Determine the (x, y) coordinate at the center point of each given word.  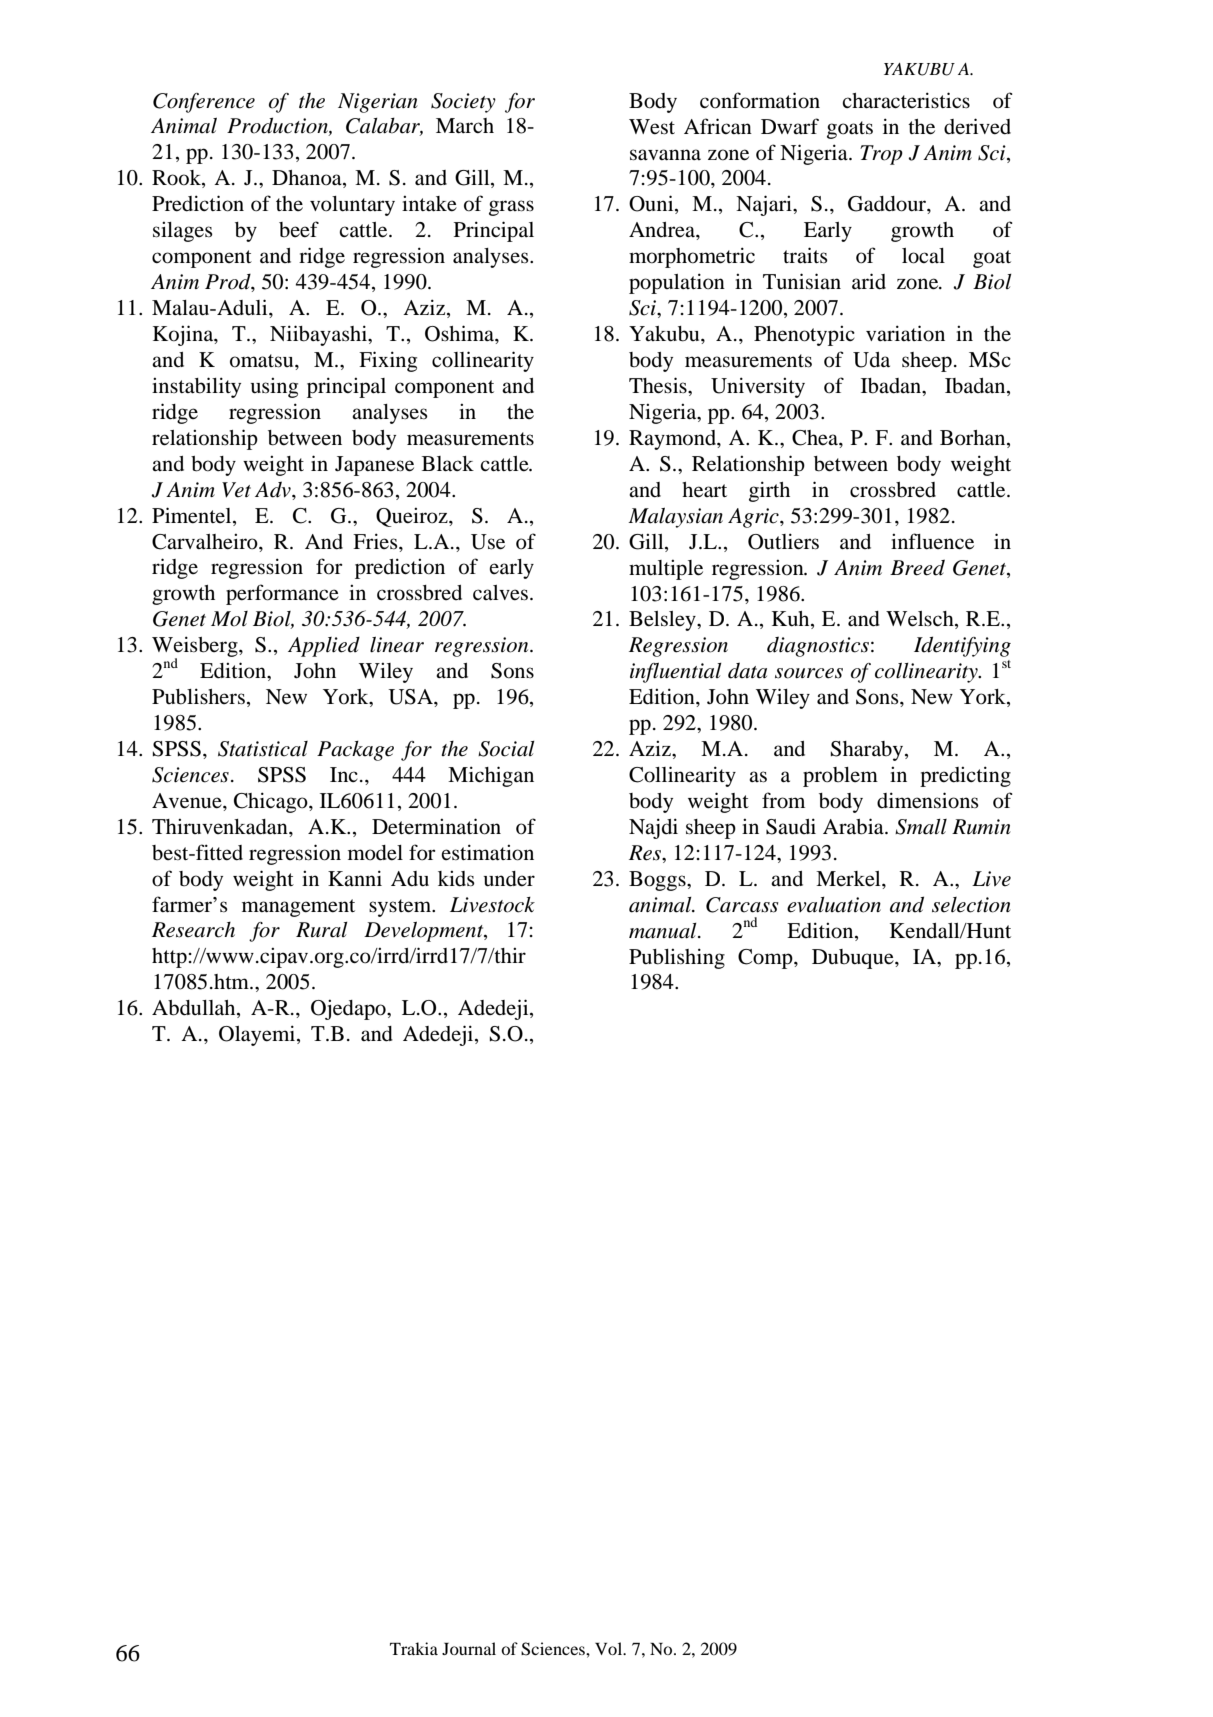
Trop (881, 155)
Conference (204, 103)
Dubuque (854, 959)
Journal (469, 1648)
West (652, 127)
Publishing (677, 958)
